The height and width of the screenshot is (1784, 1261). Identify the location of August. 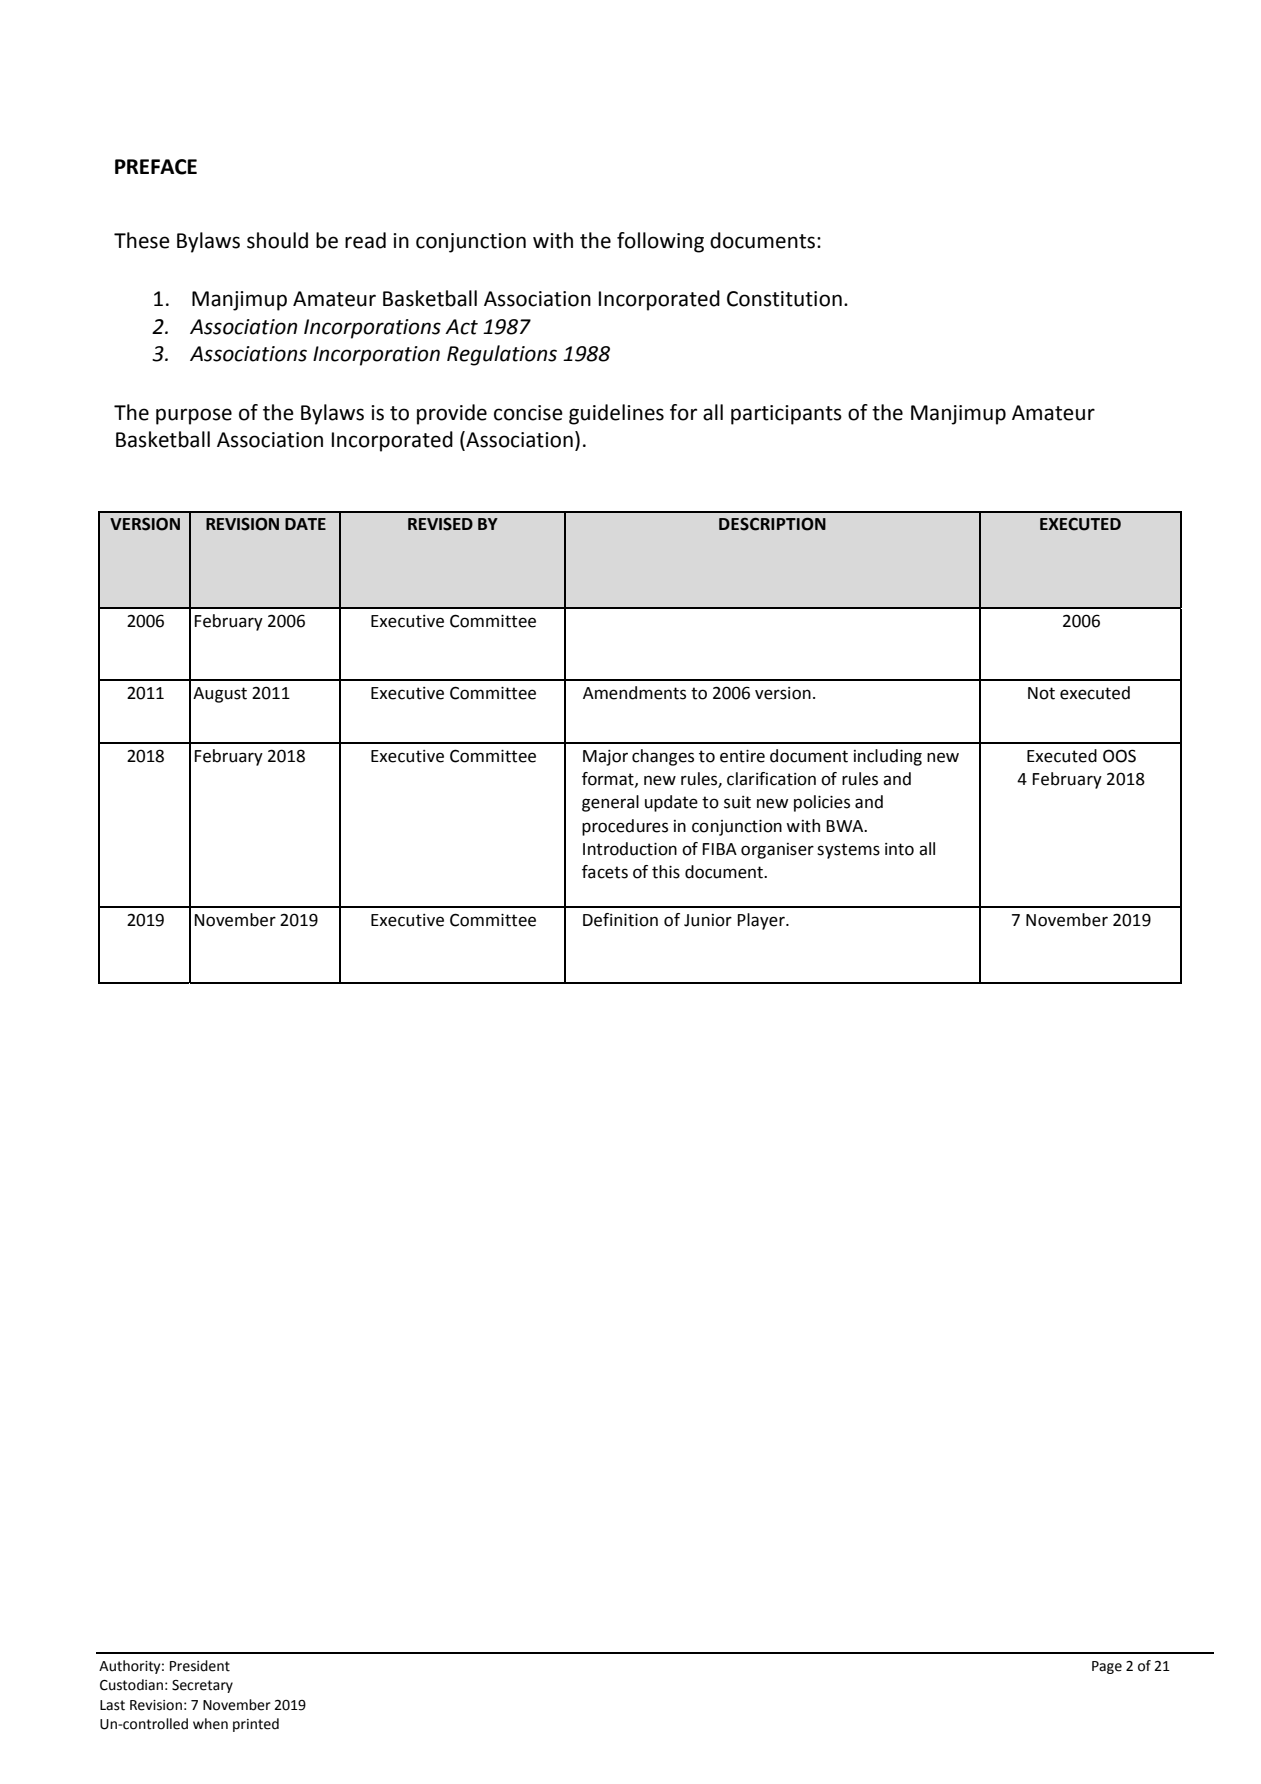
(220, 695).
